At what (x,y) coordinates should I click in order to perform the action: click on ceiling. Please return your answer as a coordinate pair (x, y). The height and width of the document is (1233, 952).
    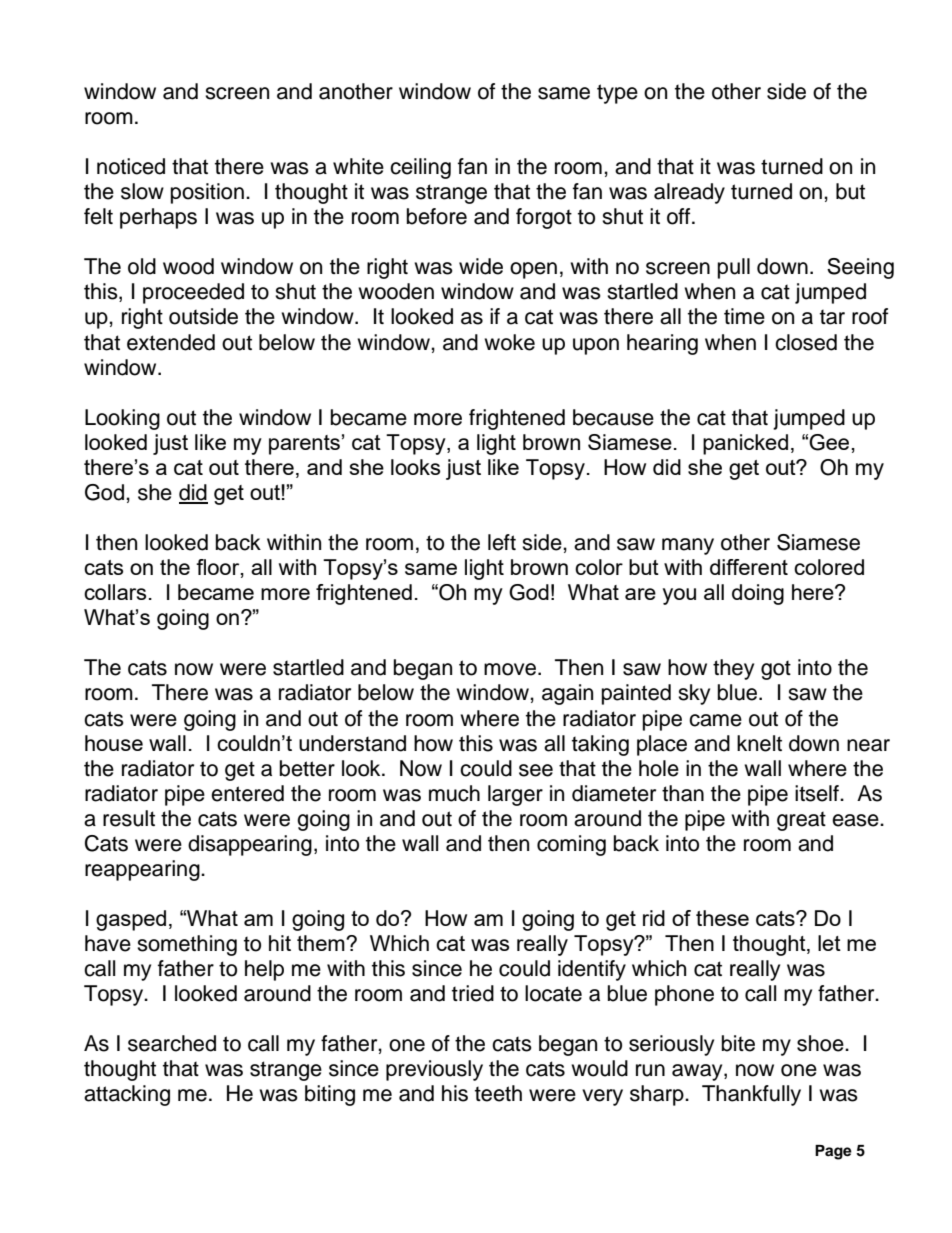
    Looking at the image, I should click on (420, 168).
